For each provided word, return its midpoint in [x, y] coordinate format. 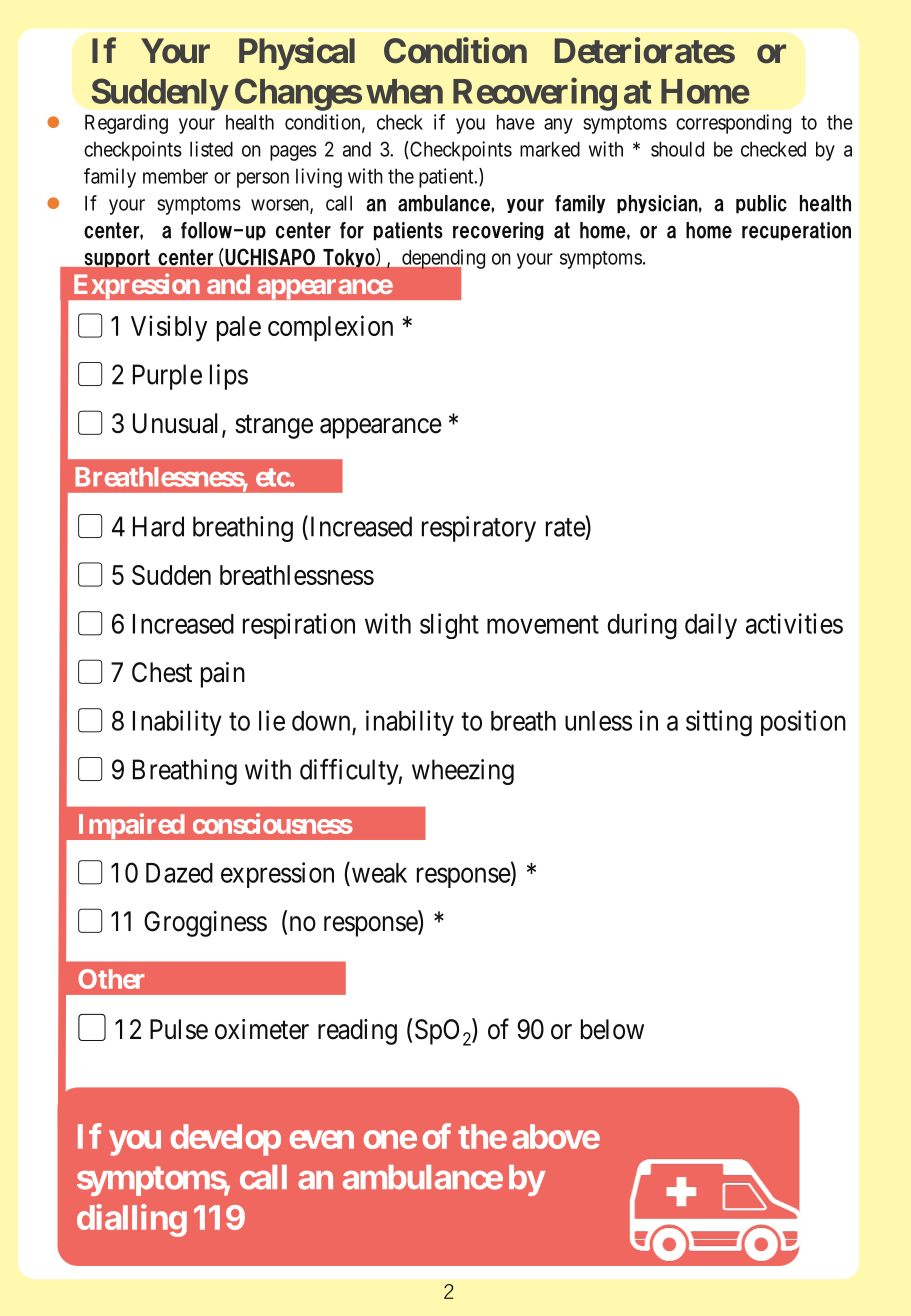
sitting [719, 723]
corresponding [733, 124]
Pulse [179, 1029]
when [404, 91]
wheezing [463, 772]
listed [211, 149]
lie [272, 720]
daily [711, 626]
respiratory [479, 529]
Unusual [178, 424]
